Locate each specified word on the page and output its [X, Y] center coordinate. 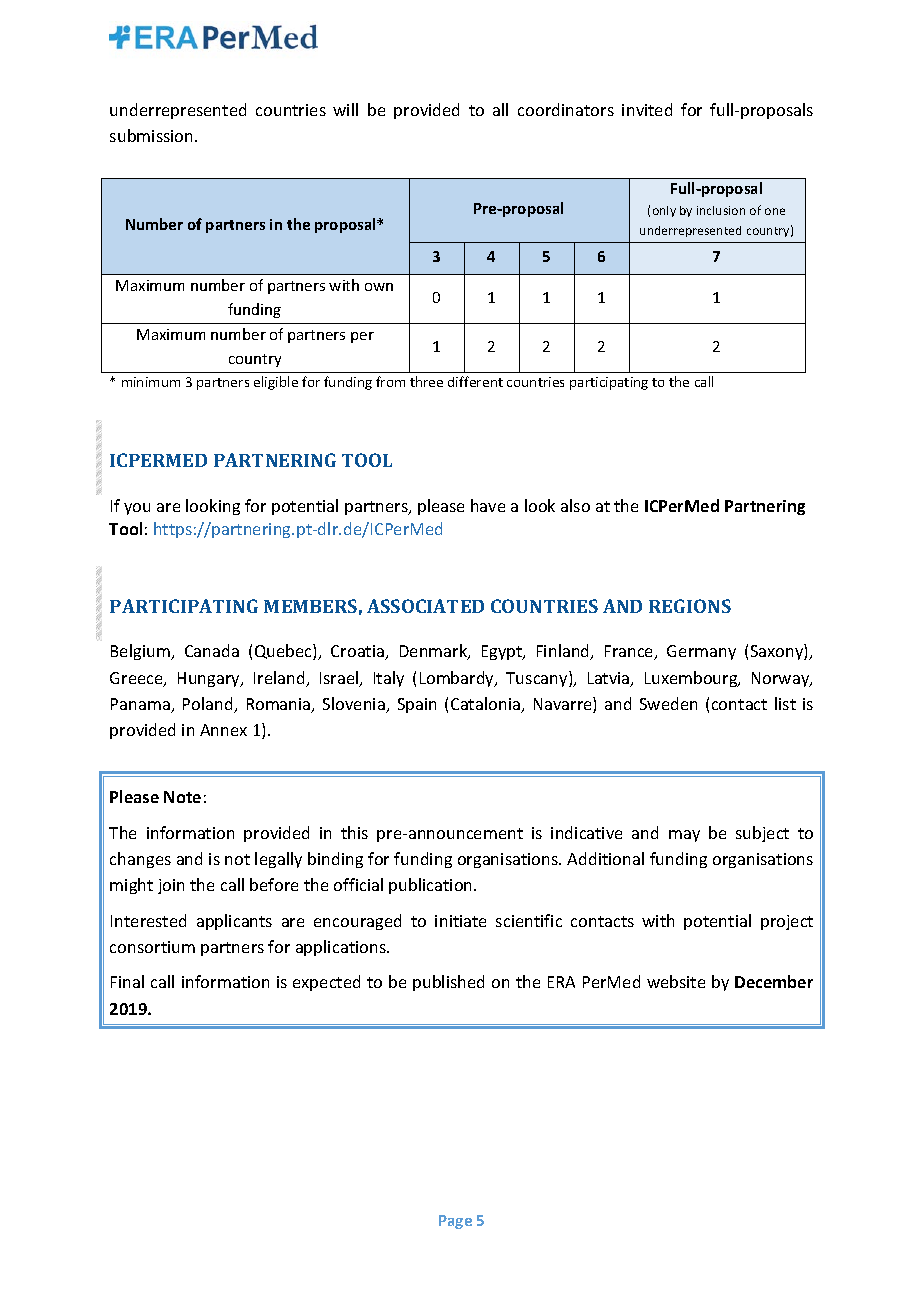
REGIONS [690, 606]
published [448, 983]
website [676, 981]
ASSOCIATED [425, 606]
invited [647, 109]
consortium [152, 947]
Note [182, 797]
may [684, 836]
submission [153, 135]
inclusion [721, 210]
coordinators [566, 109]
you [137, 509]
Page [455, 1222]
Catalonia [486, 705]
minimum [151, 382]
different [475, 381]
